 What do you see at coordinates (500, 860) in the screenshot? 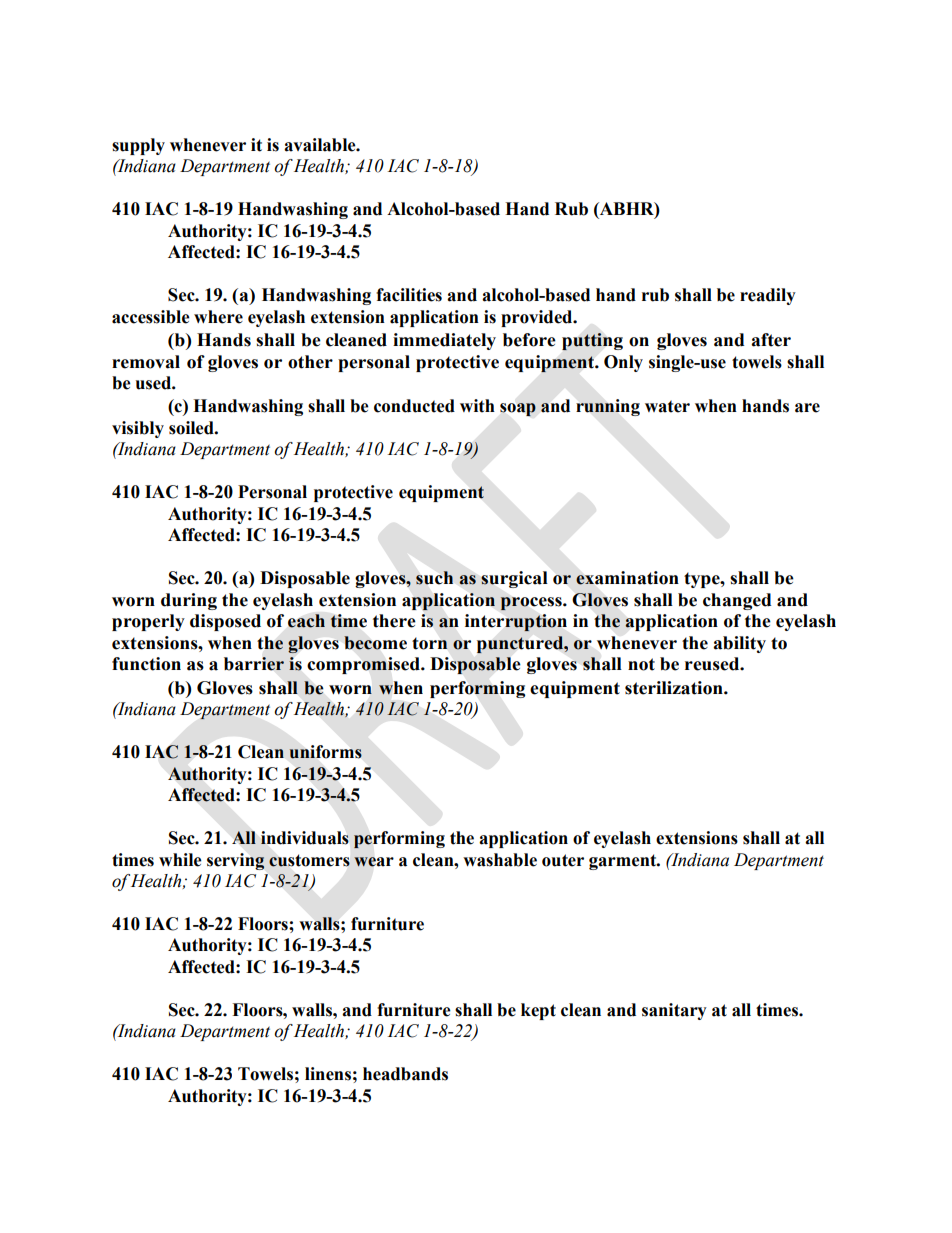
I see `washable` at bounding box center [500, 860].
